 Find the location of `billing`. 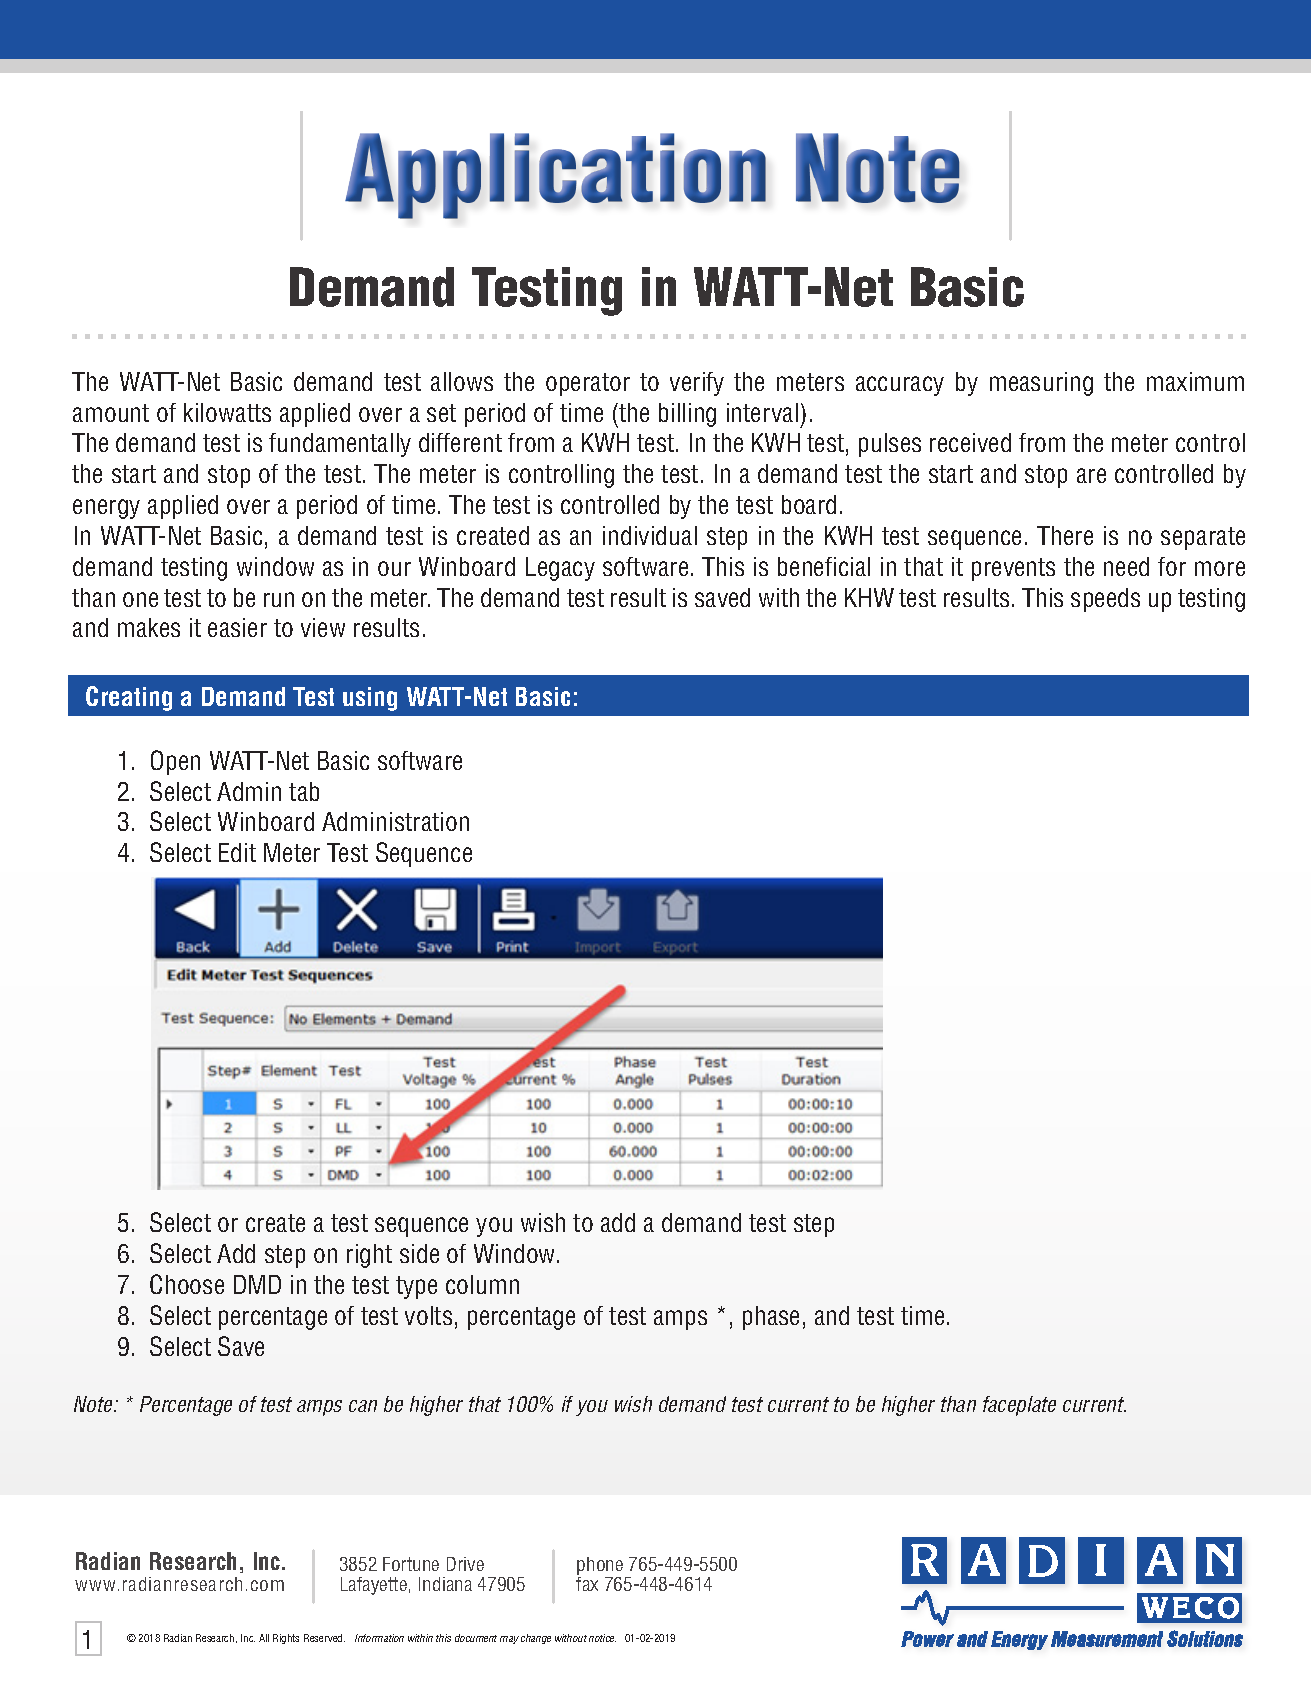

billing is located at coordinates (687, 415).
